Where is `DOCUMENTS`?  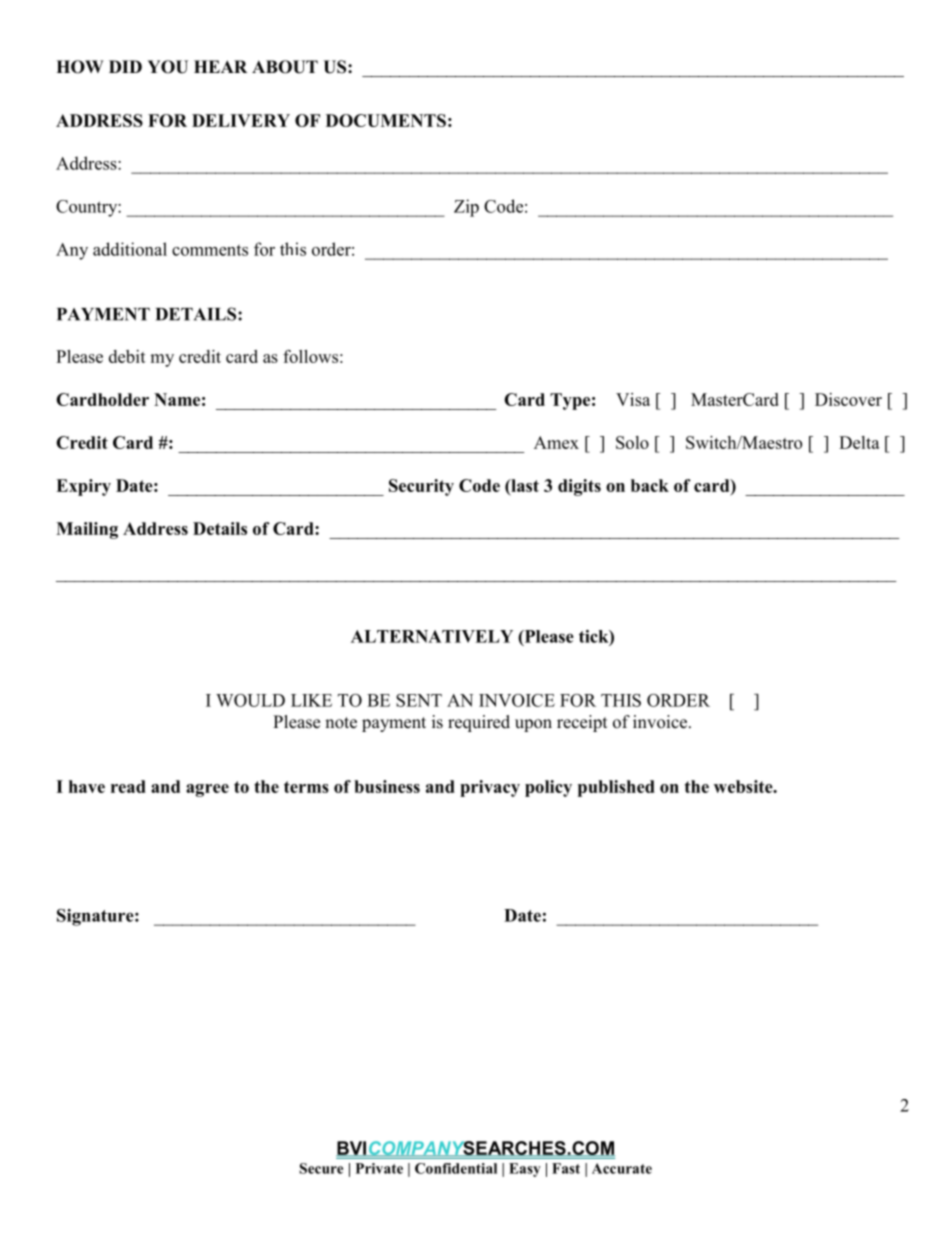 DOCUMENTS is located at coordinates (386, 120).
